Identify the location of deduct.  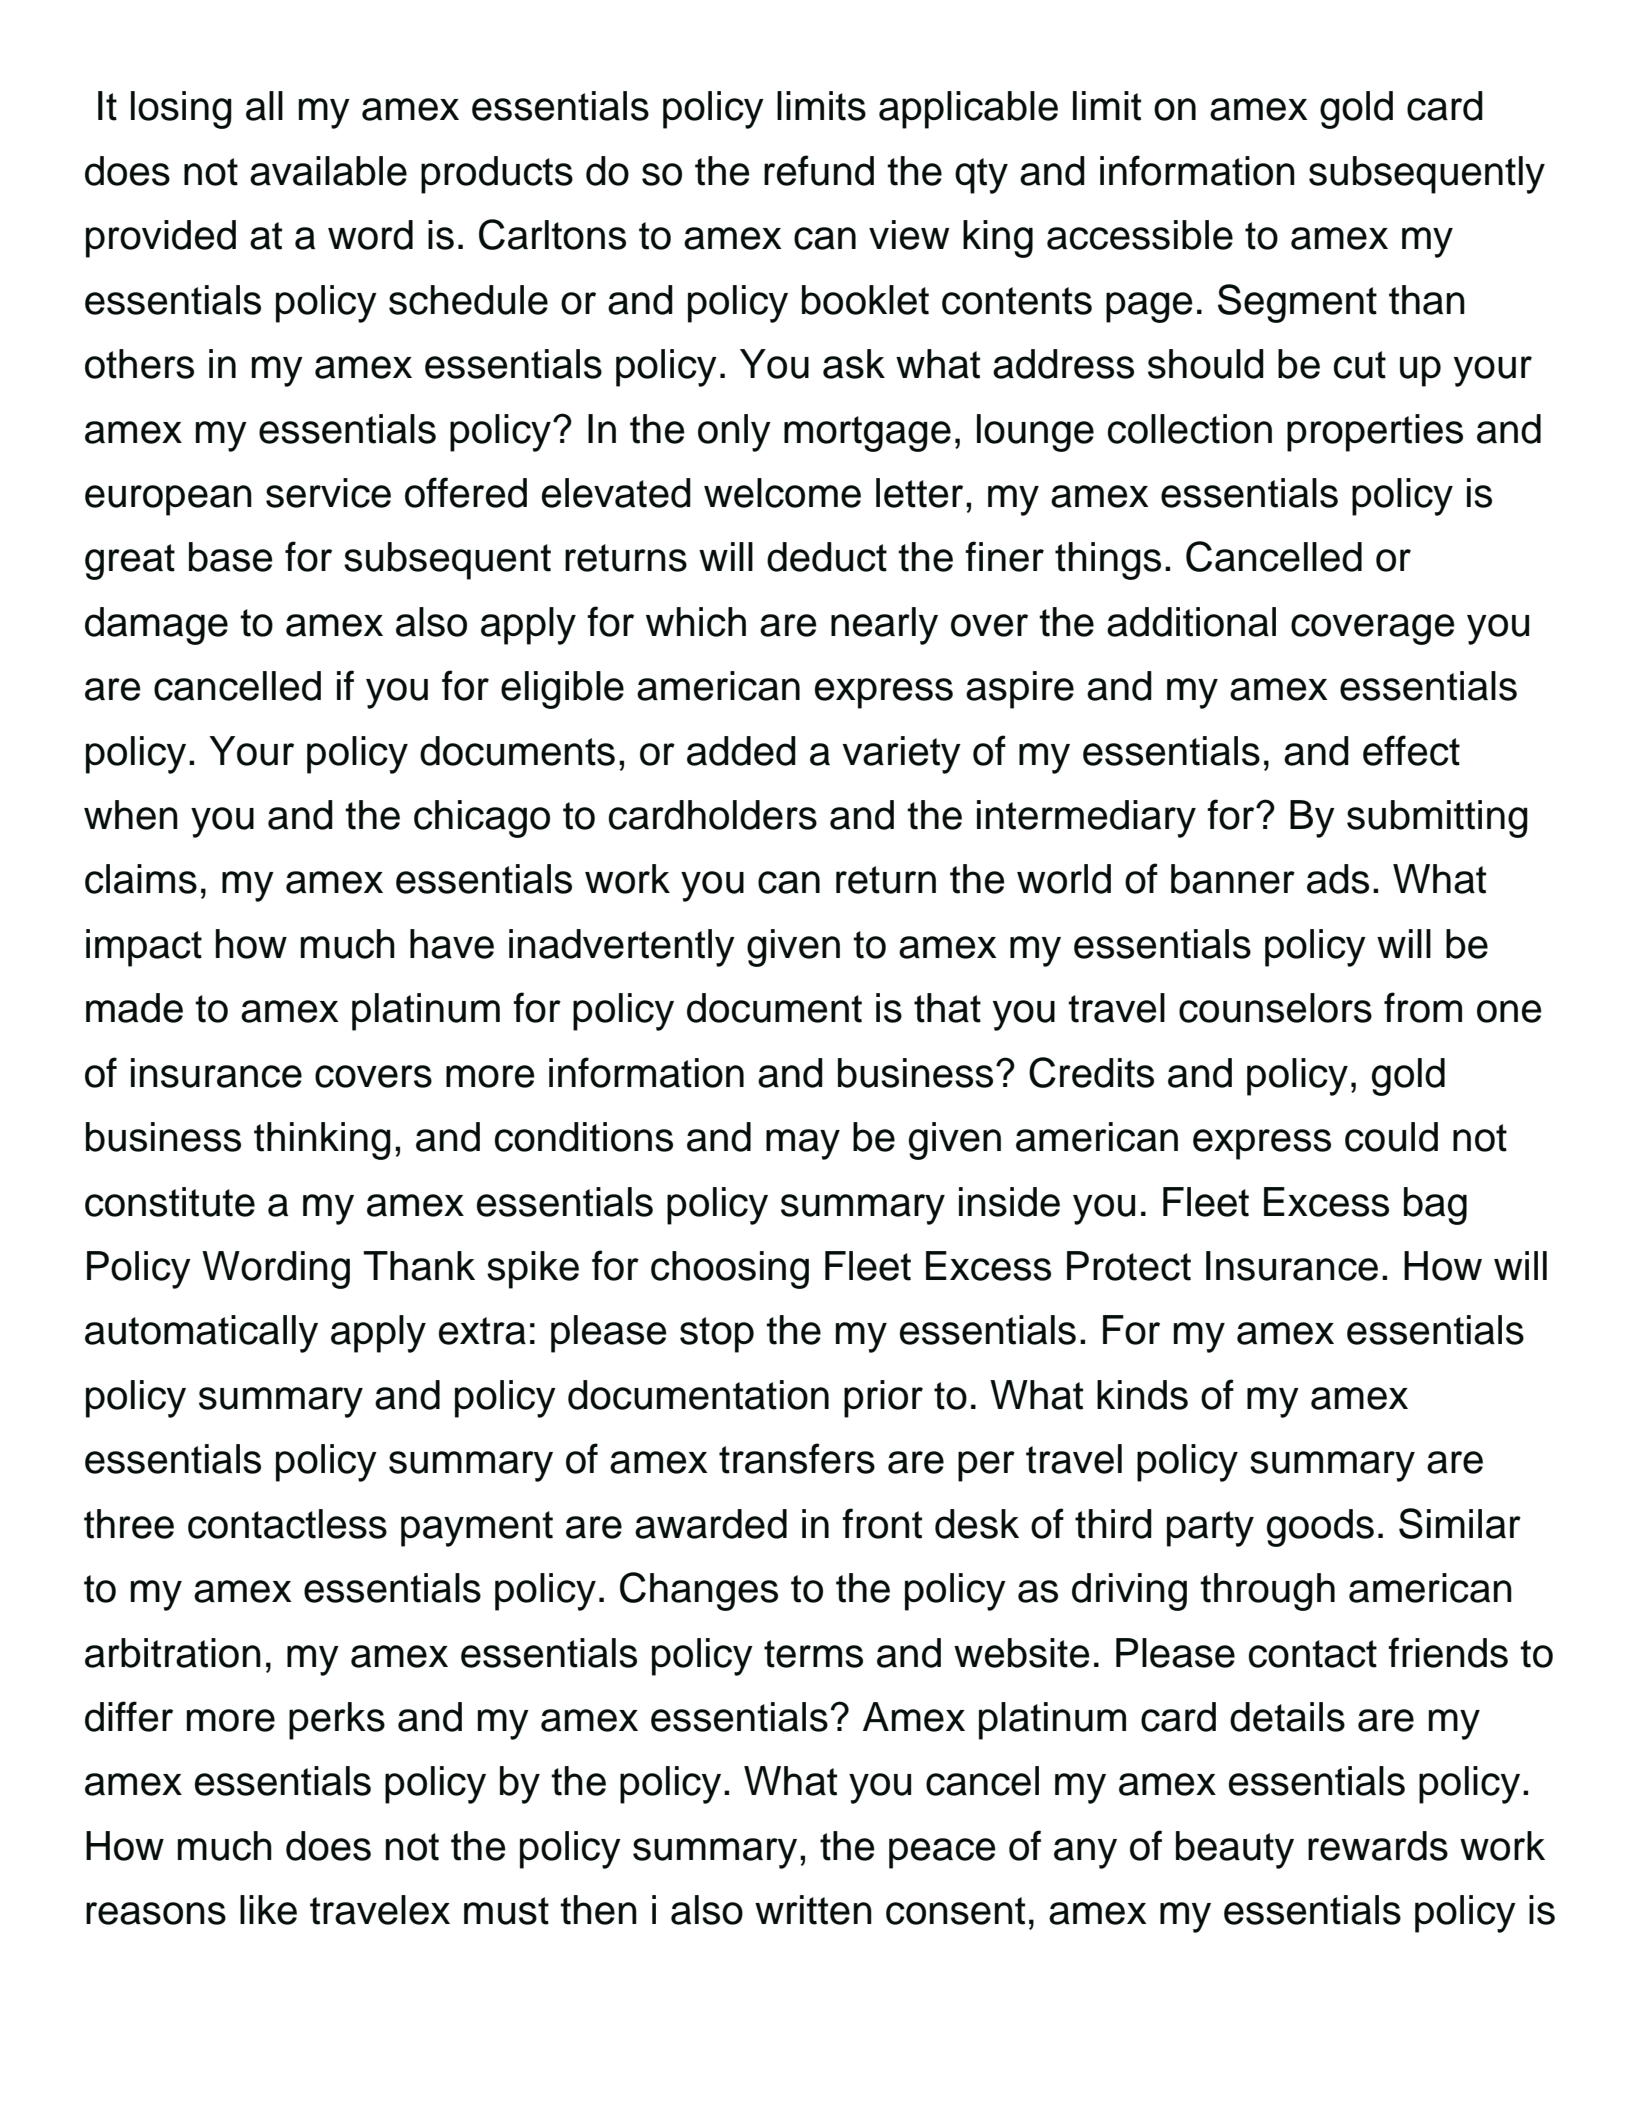
(827, 557).
